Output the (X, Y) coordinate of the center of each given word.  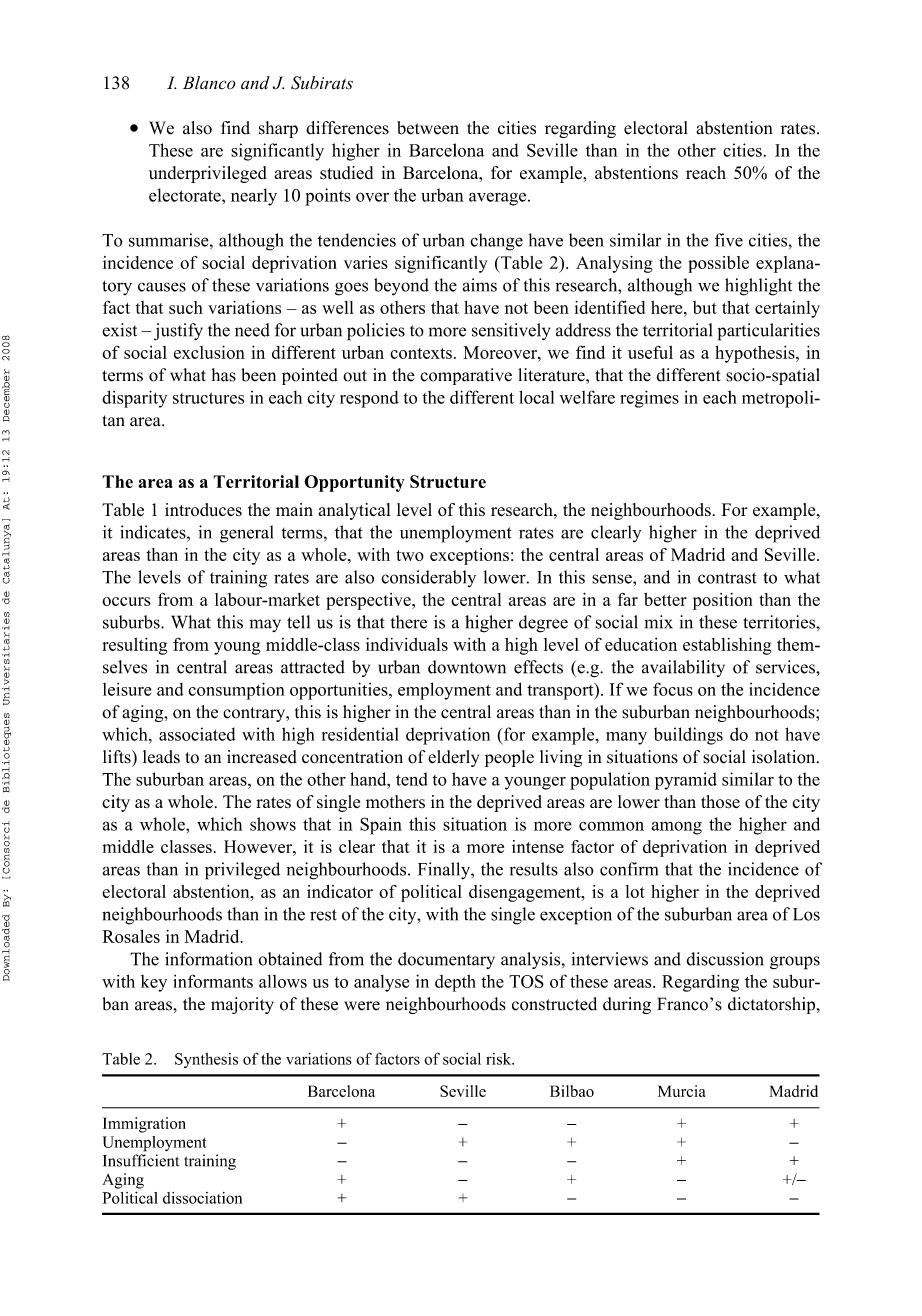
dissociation (202, 1198)
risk (500, 1059)
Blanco (209, 83)
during (627, 1005)
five (729, 240)
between (428, 128)
